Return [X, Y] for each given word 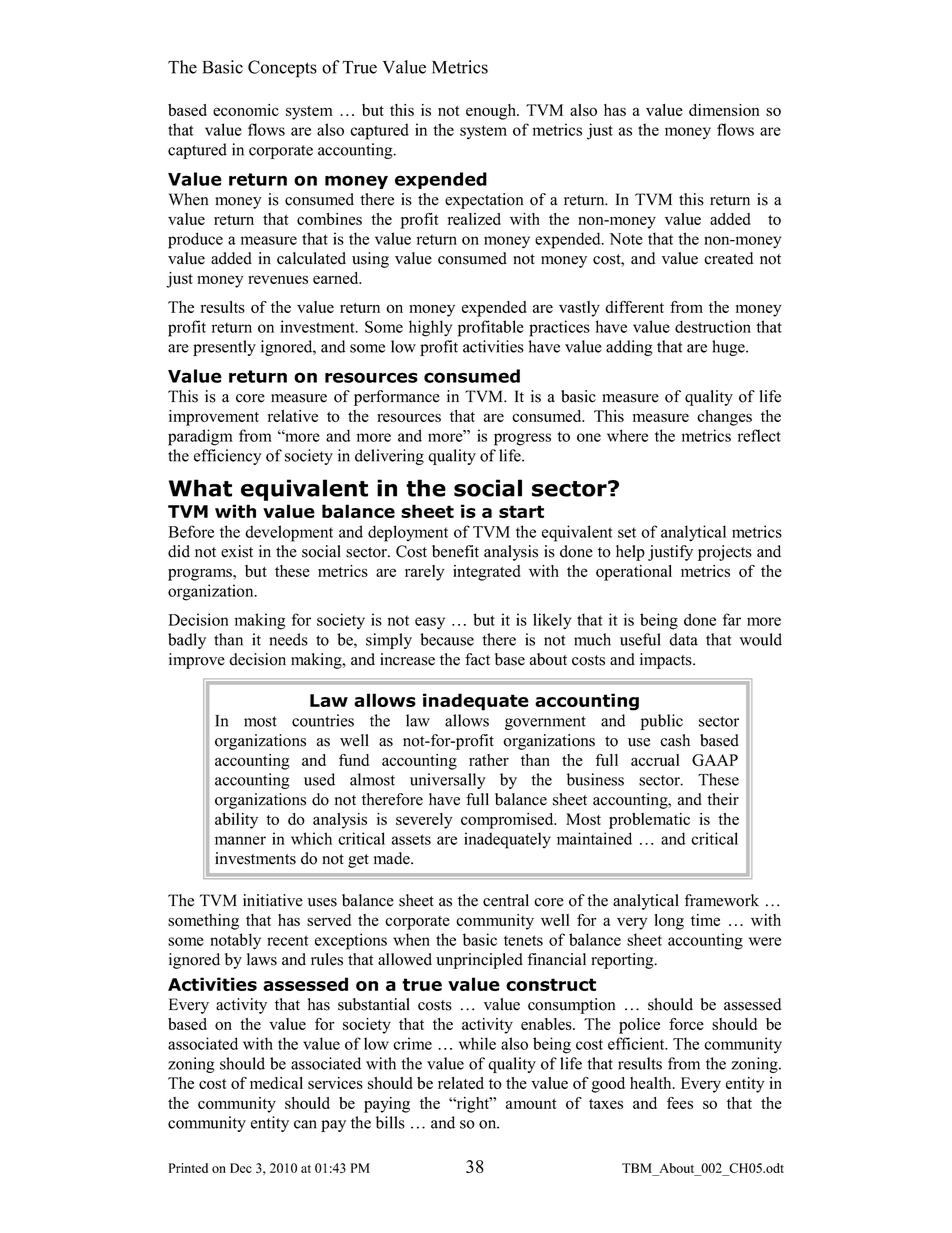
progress [522, 439]
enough [492, 112]
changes [724, 418]
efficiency [228, 457]
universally [448, 781]
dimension [724, 110]
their [723, 799]
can [305, 1124]
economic [246, 110]
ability [236, 821]
